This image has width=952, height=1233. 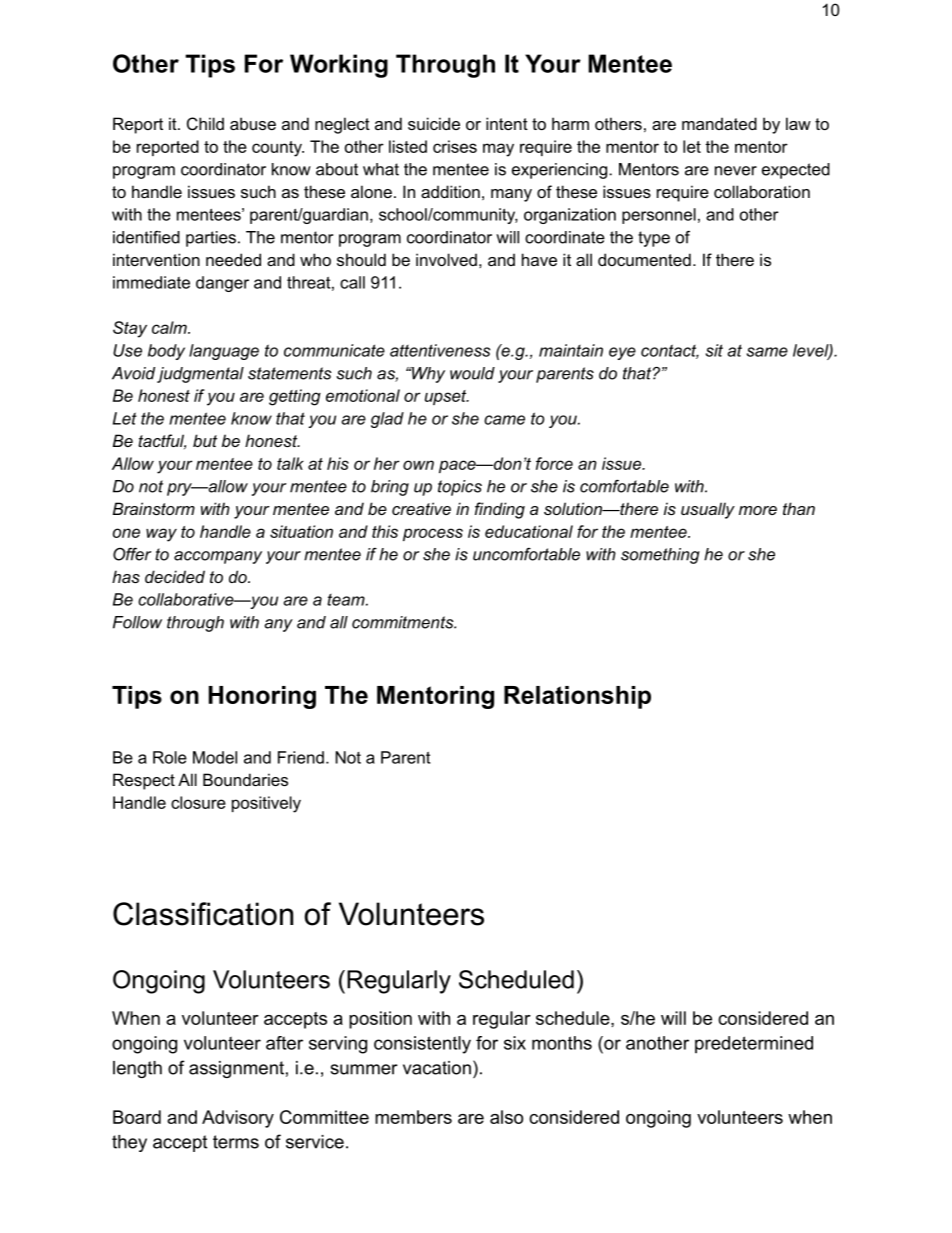 What do you see at coordinates (660, 556) in the image?
I see `something` at bounding box center [660, 556].
